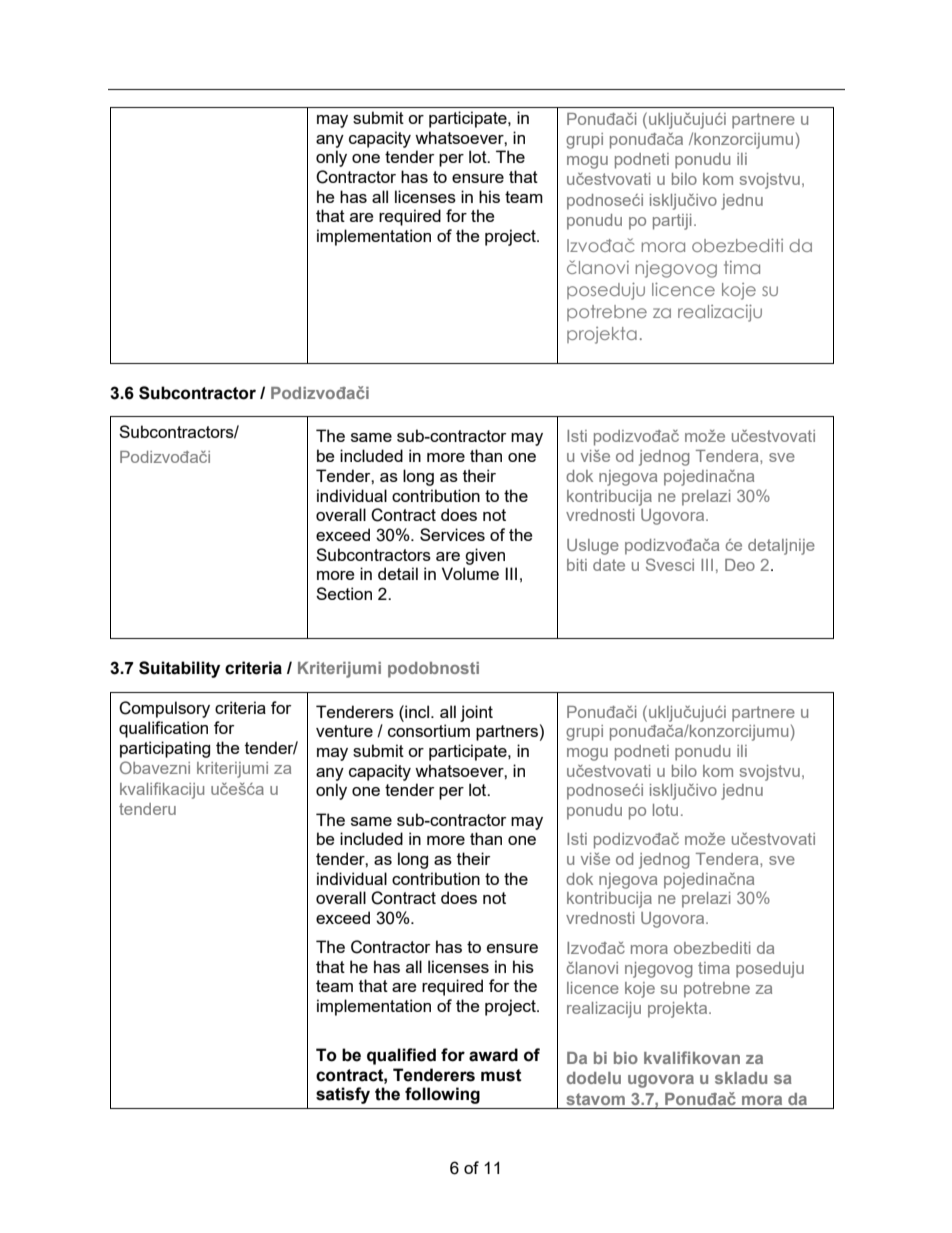  What do you see at coordinates (507, 733) in the screenshot?
I see `partners` at bounding box center [507, 733].
